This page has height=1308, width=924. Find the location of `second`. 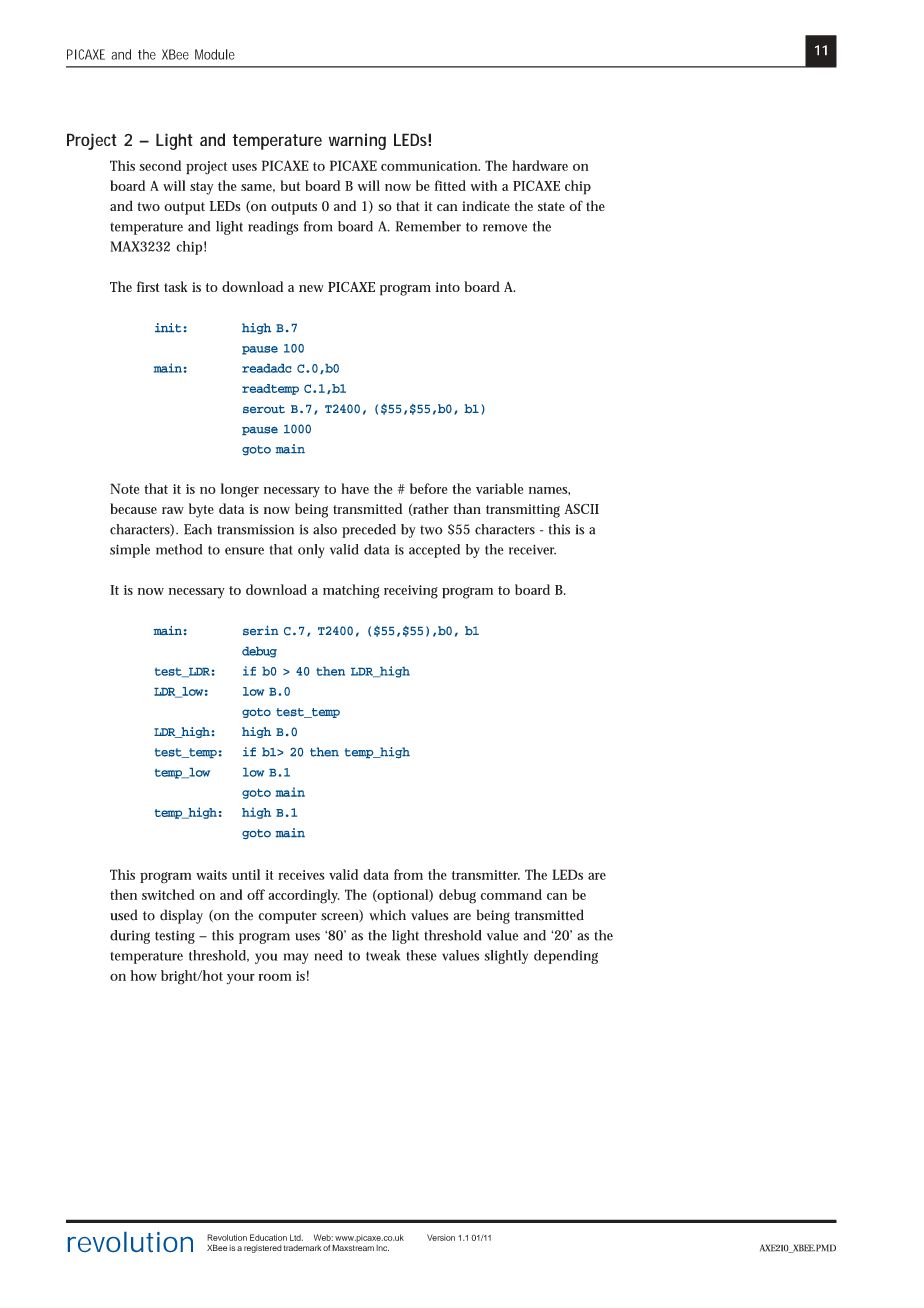

second is located at coordinates (160, 165).
